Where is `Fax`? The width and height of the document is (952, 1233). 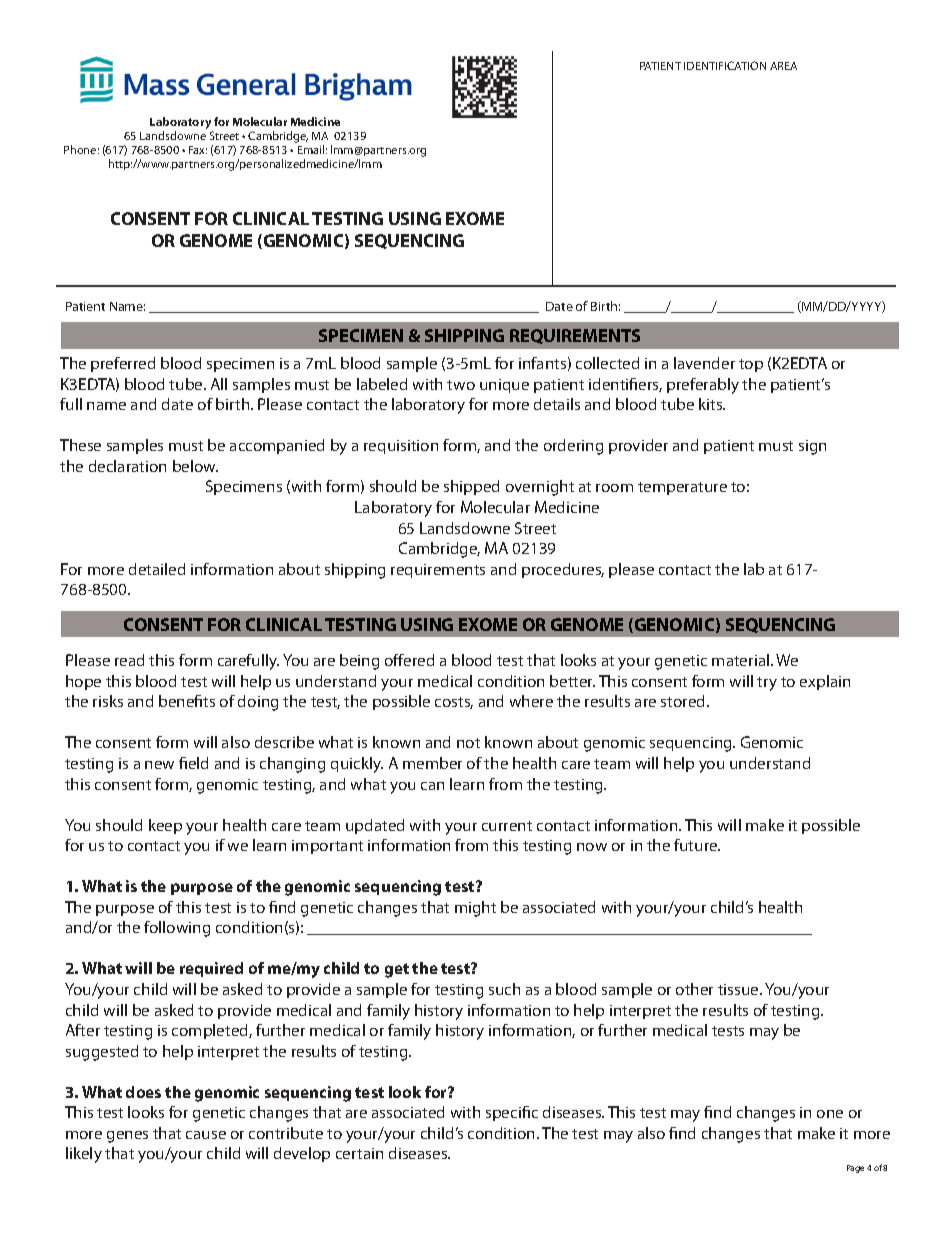 Fax is located at coordinates (198, 150).
